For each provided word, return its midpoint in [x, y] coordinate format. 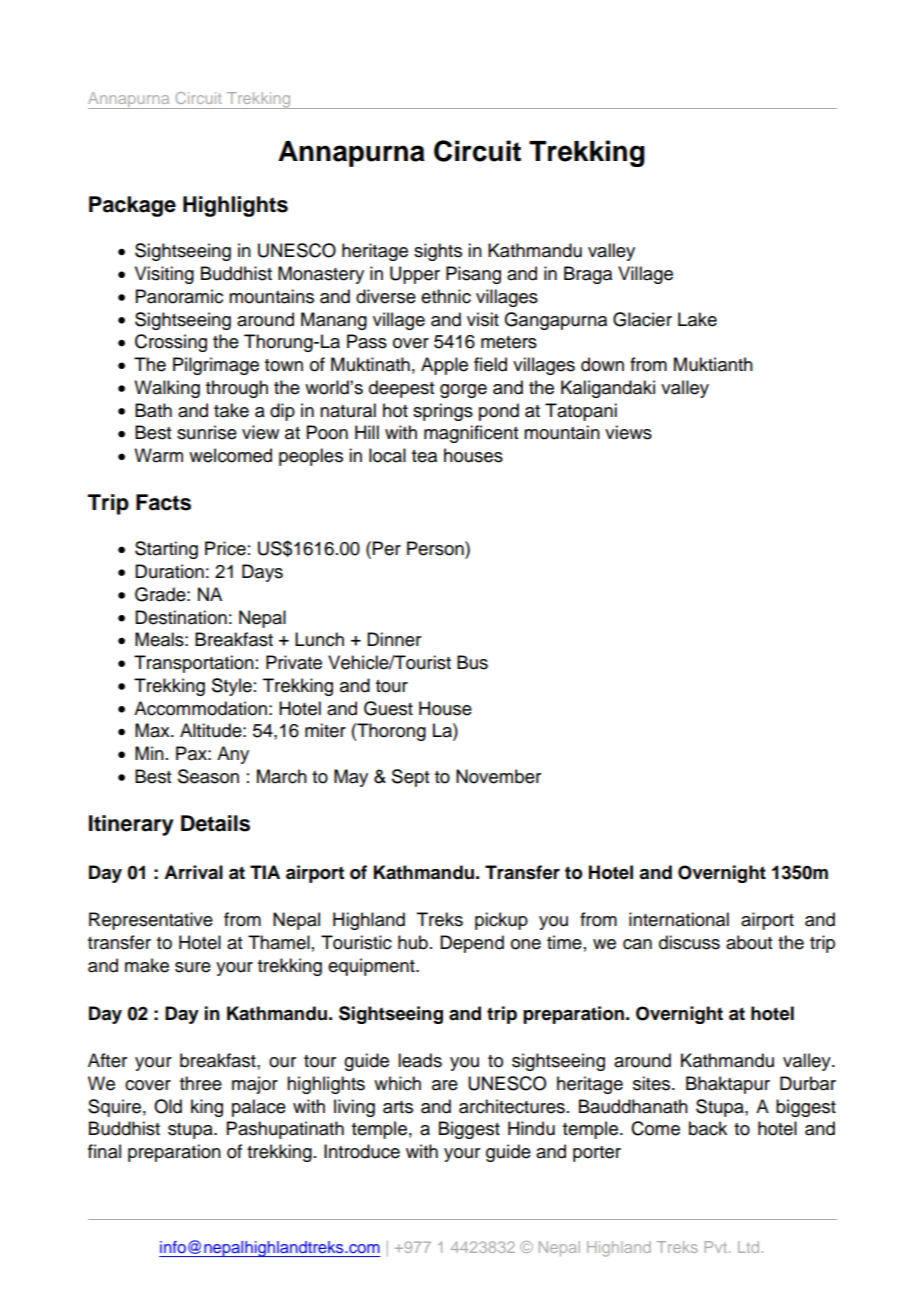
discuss [689, 942]
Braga [588, 275]
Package [132, 206]
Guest [388, 708]
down [602, 364]
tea [424, 456]
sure [193, 967]
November [498, 776]
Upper [415, 275]
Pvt [717, 1247]
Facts [163, 502]
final [104, 1151]
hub [413, 942]
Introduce [362, 1151]
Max [153, 730]
